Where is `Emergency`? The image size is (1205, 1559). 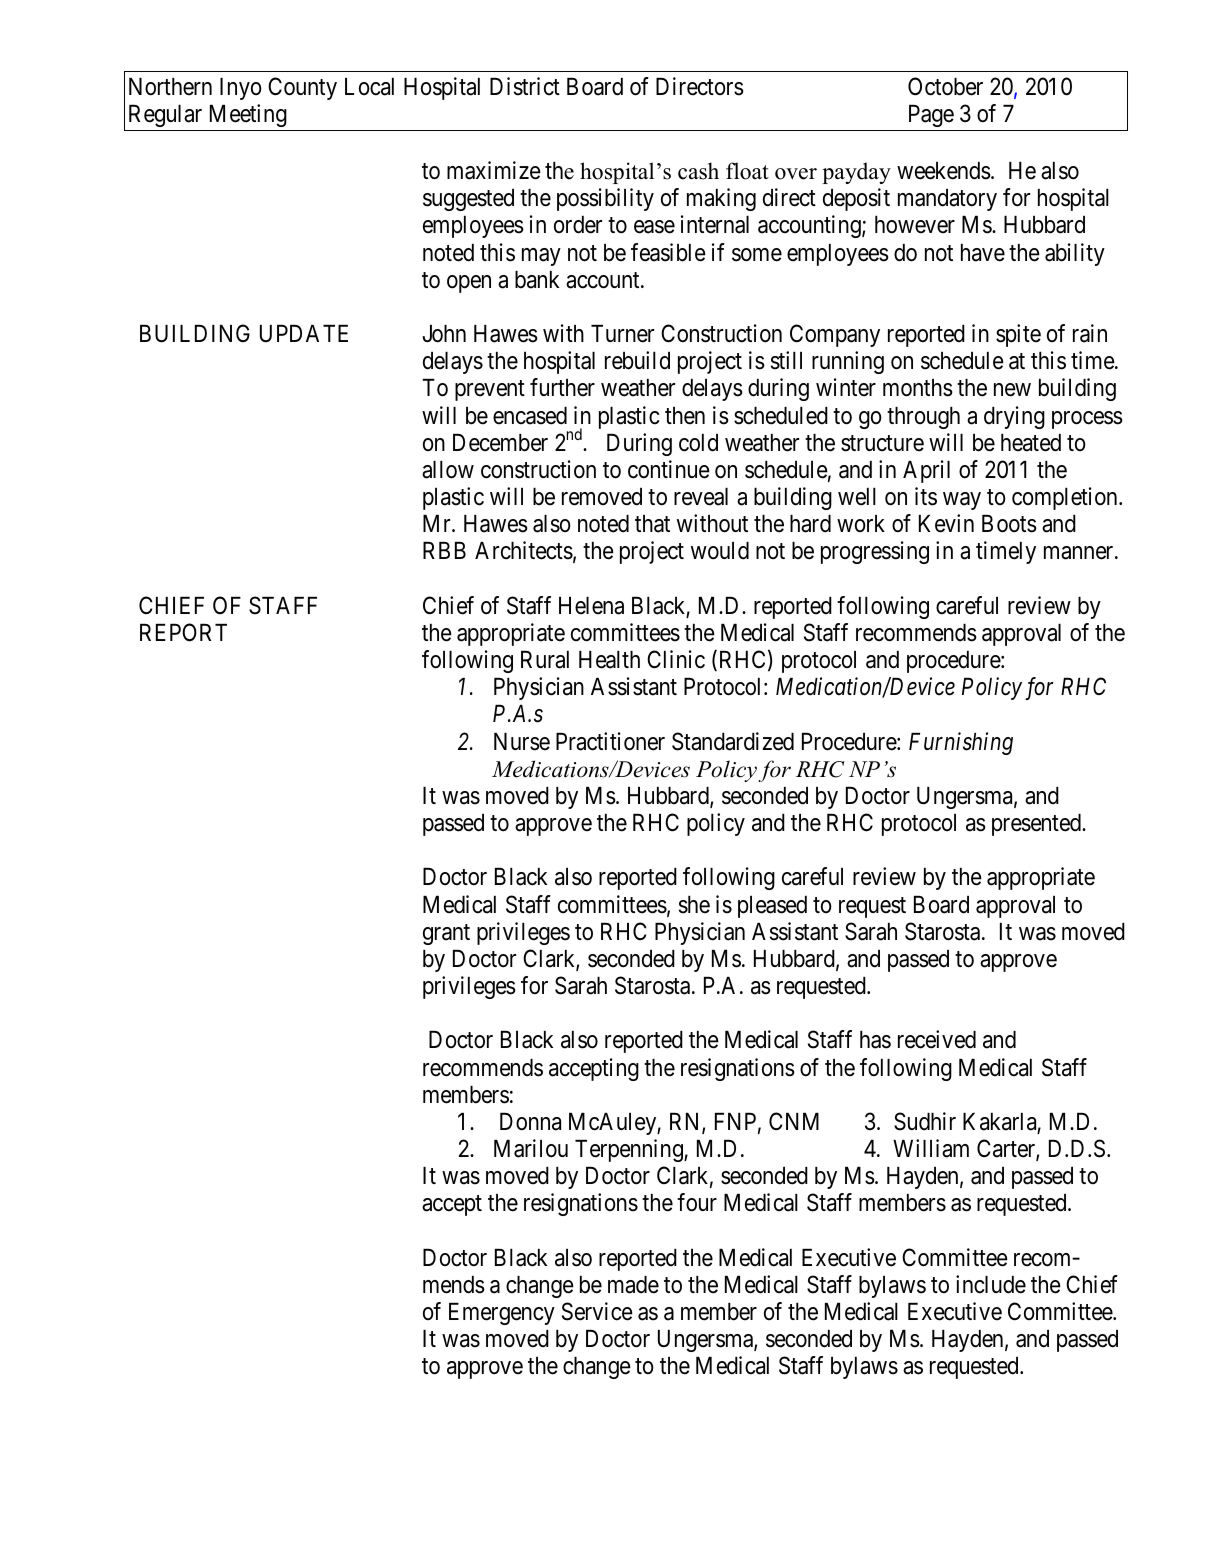
Emergency is located at coordinates (502, 1314).
